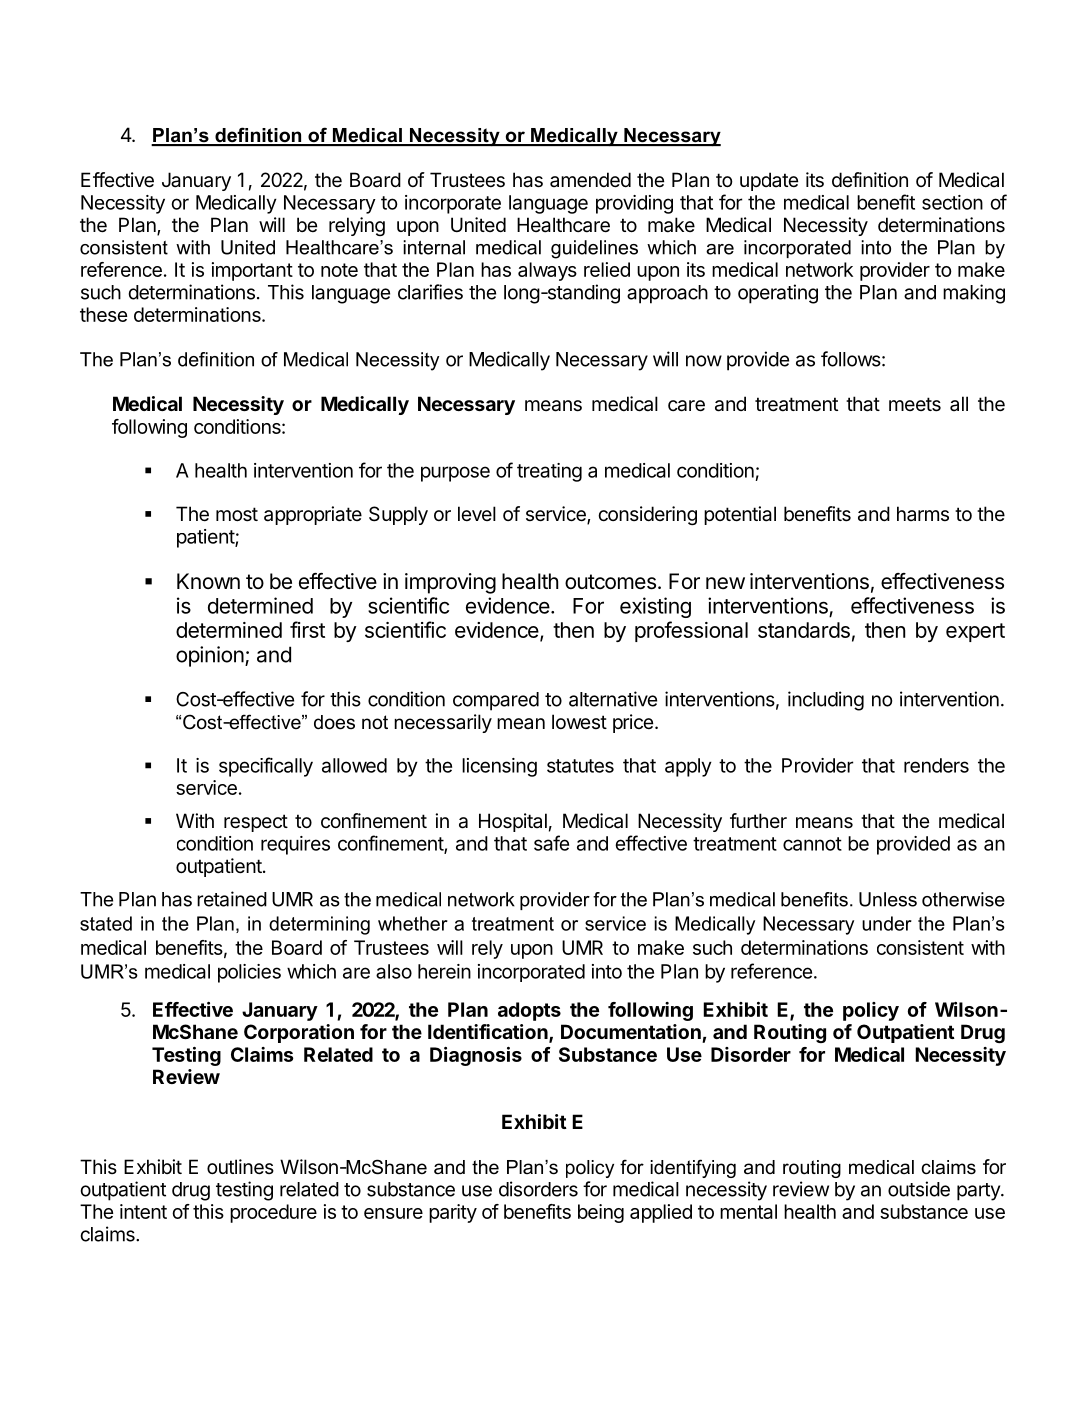  What do you see at coordinates (210, 656) in the screenshot?
I see `opinion` at bounding box center [210, 656].
